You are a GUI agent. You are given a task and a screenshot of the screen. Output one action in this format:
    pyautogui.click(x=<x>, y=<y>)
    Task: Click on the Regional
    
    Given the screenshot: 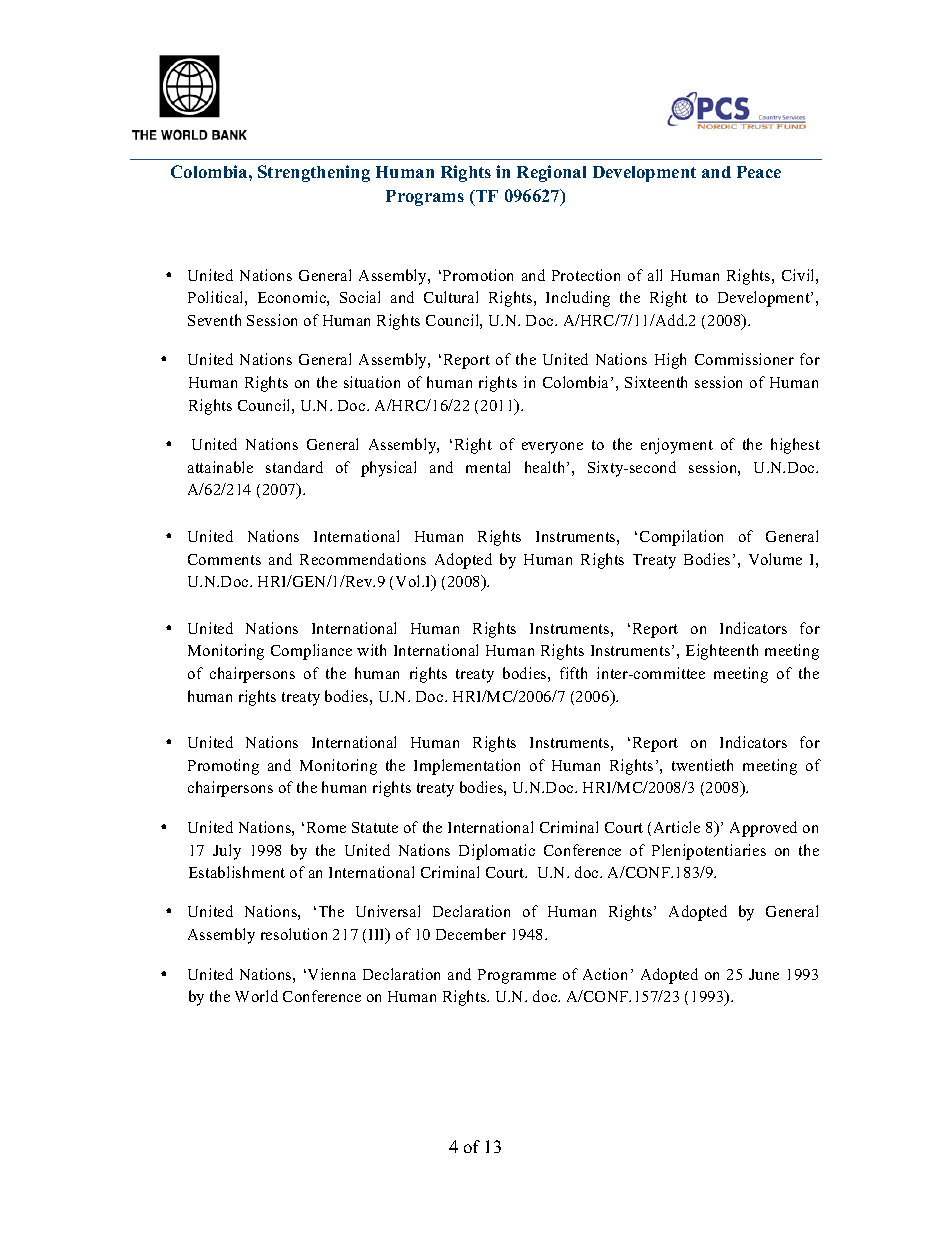 What is the action you would take?
    pyautogui.click(x=551, y=173)
